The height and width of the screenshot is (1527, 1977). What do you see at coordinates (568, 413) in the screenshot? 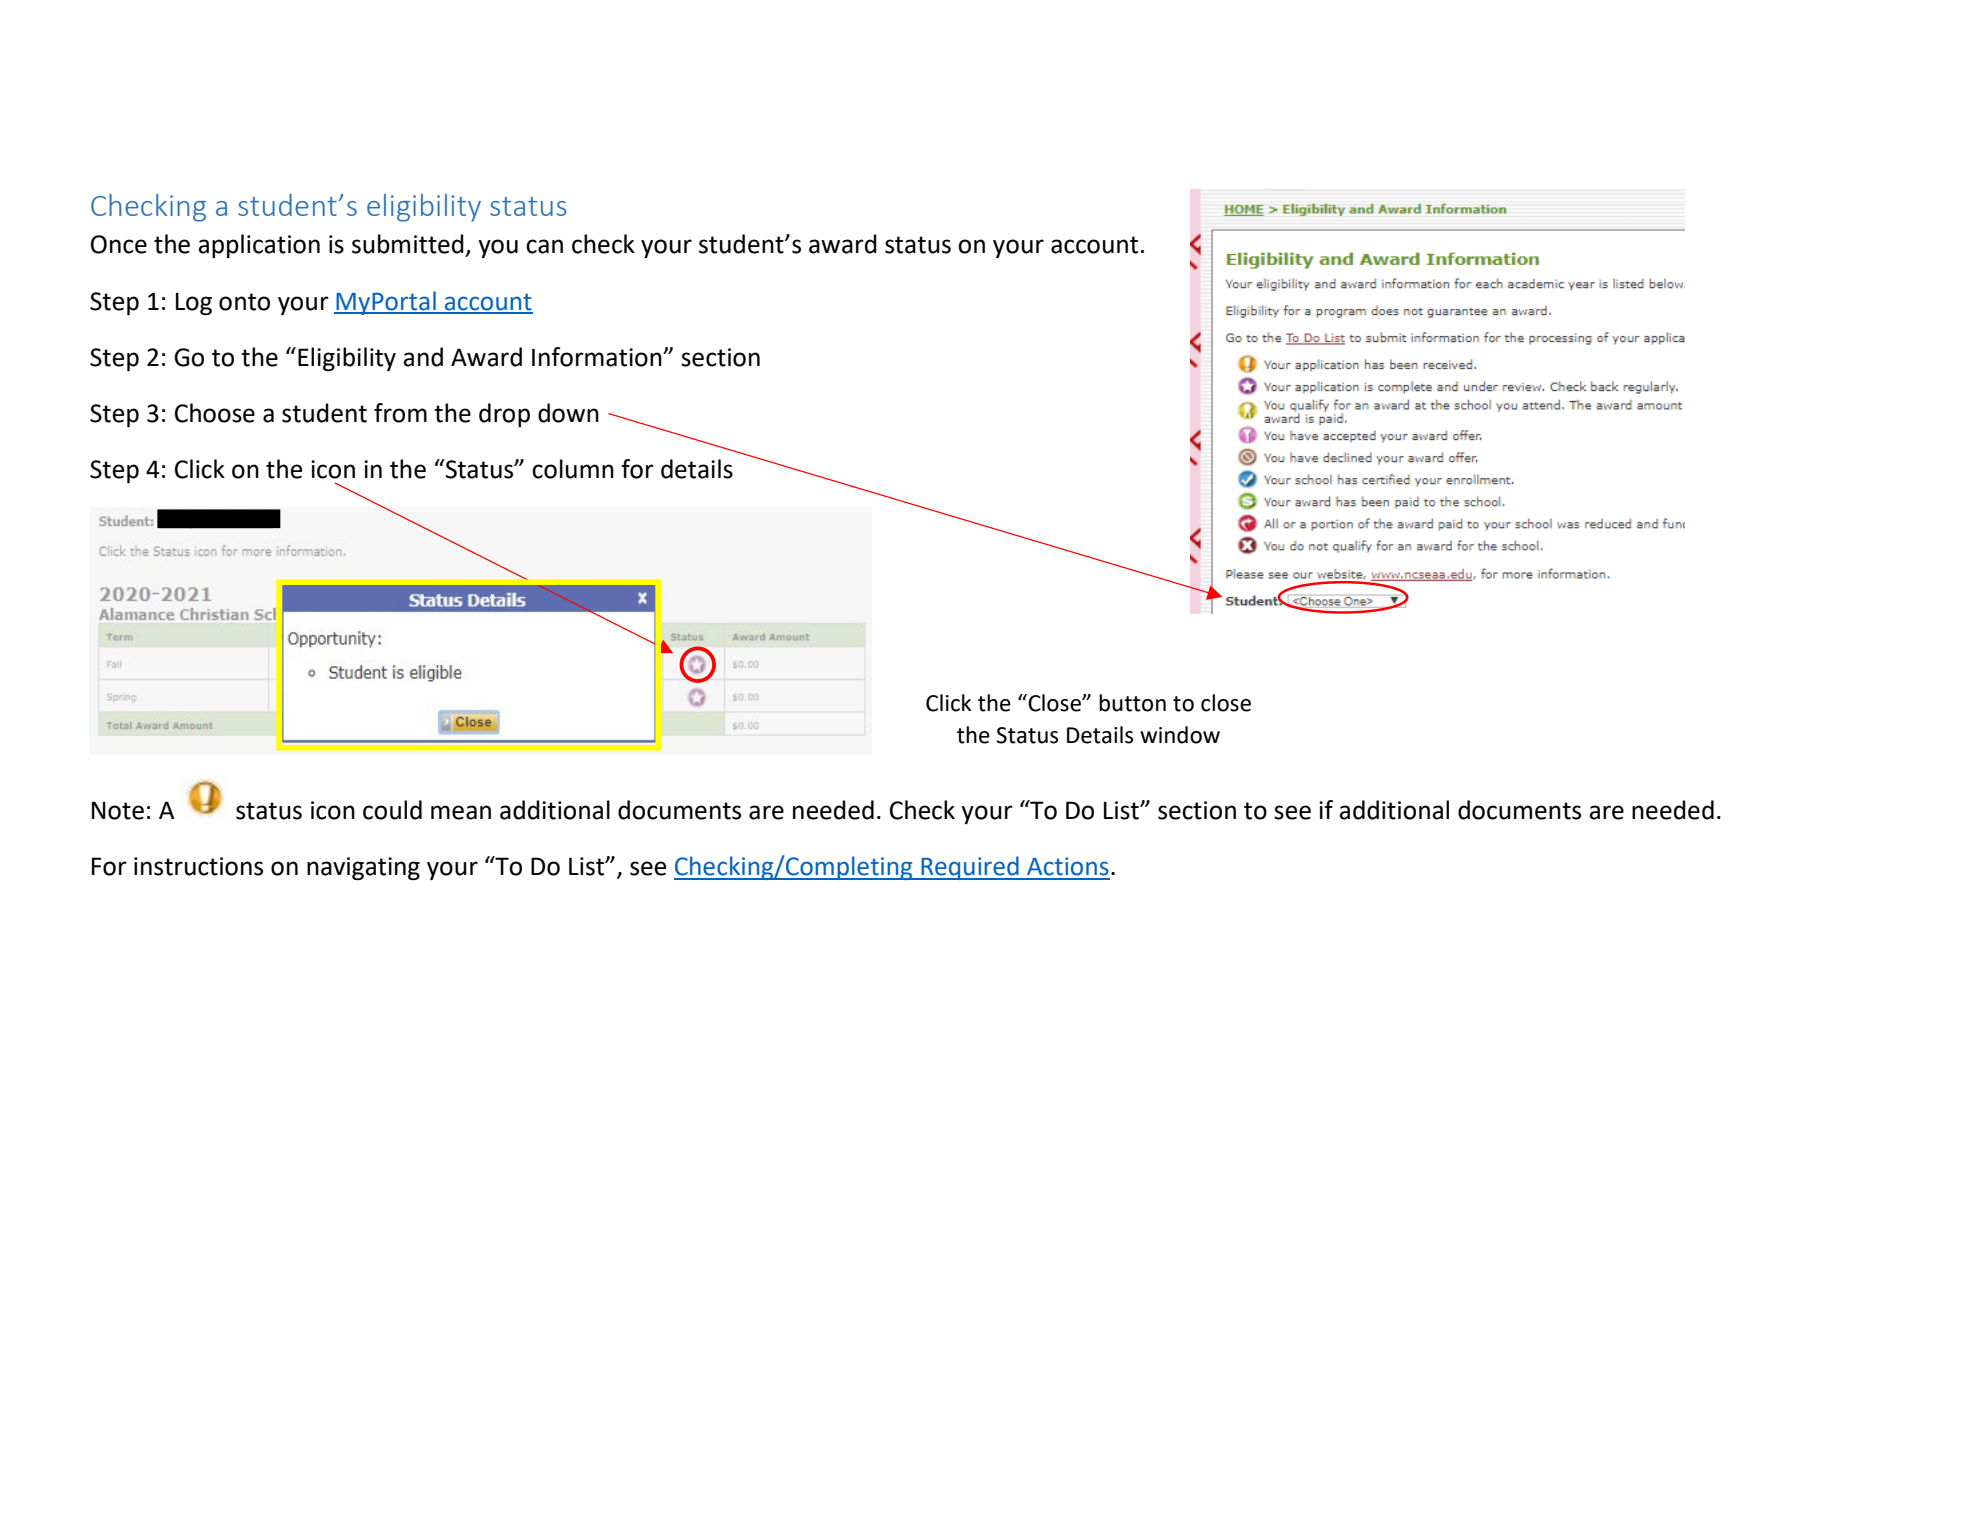
I see `down` at bounding box center [568, 413].
